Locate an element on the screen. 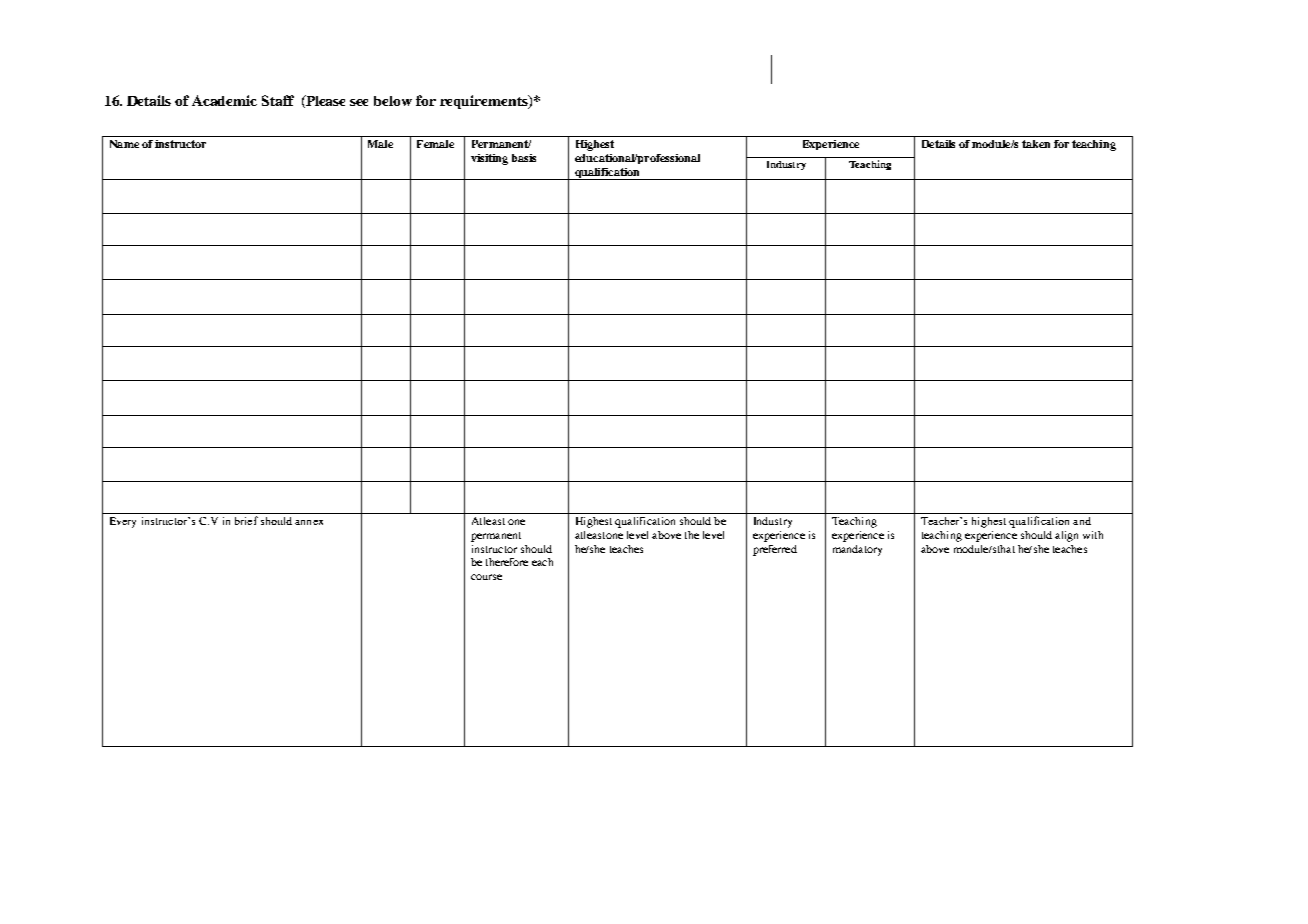 This screenshot has width=1308, height=924. brief is located at coordinates (246, 520).
